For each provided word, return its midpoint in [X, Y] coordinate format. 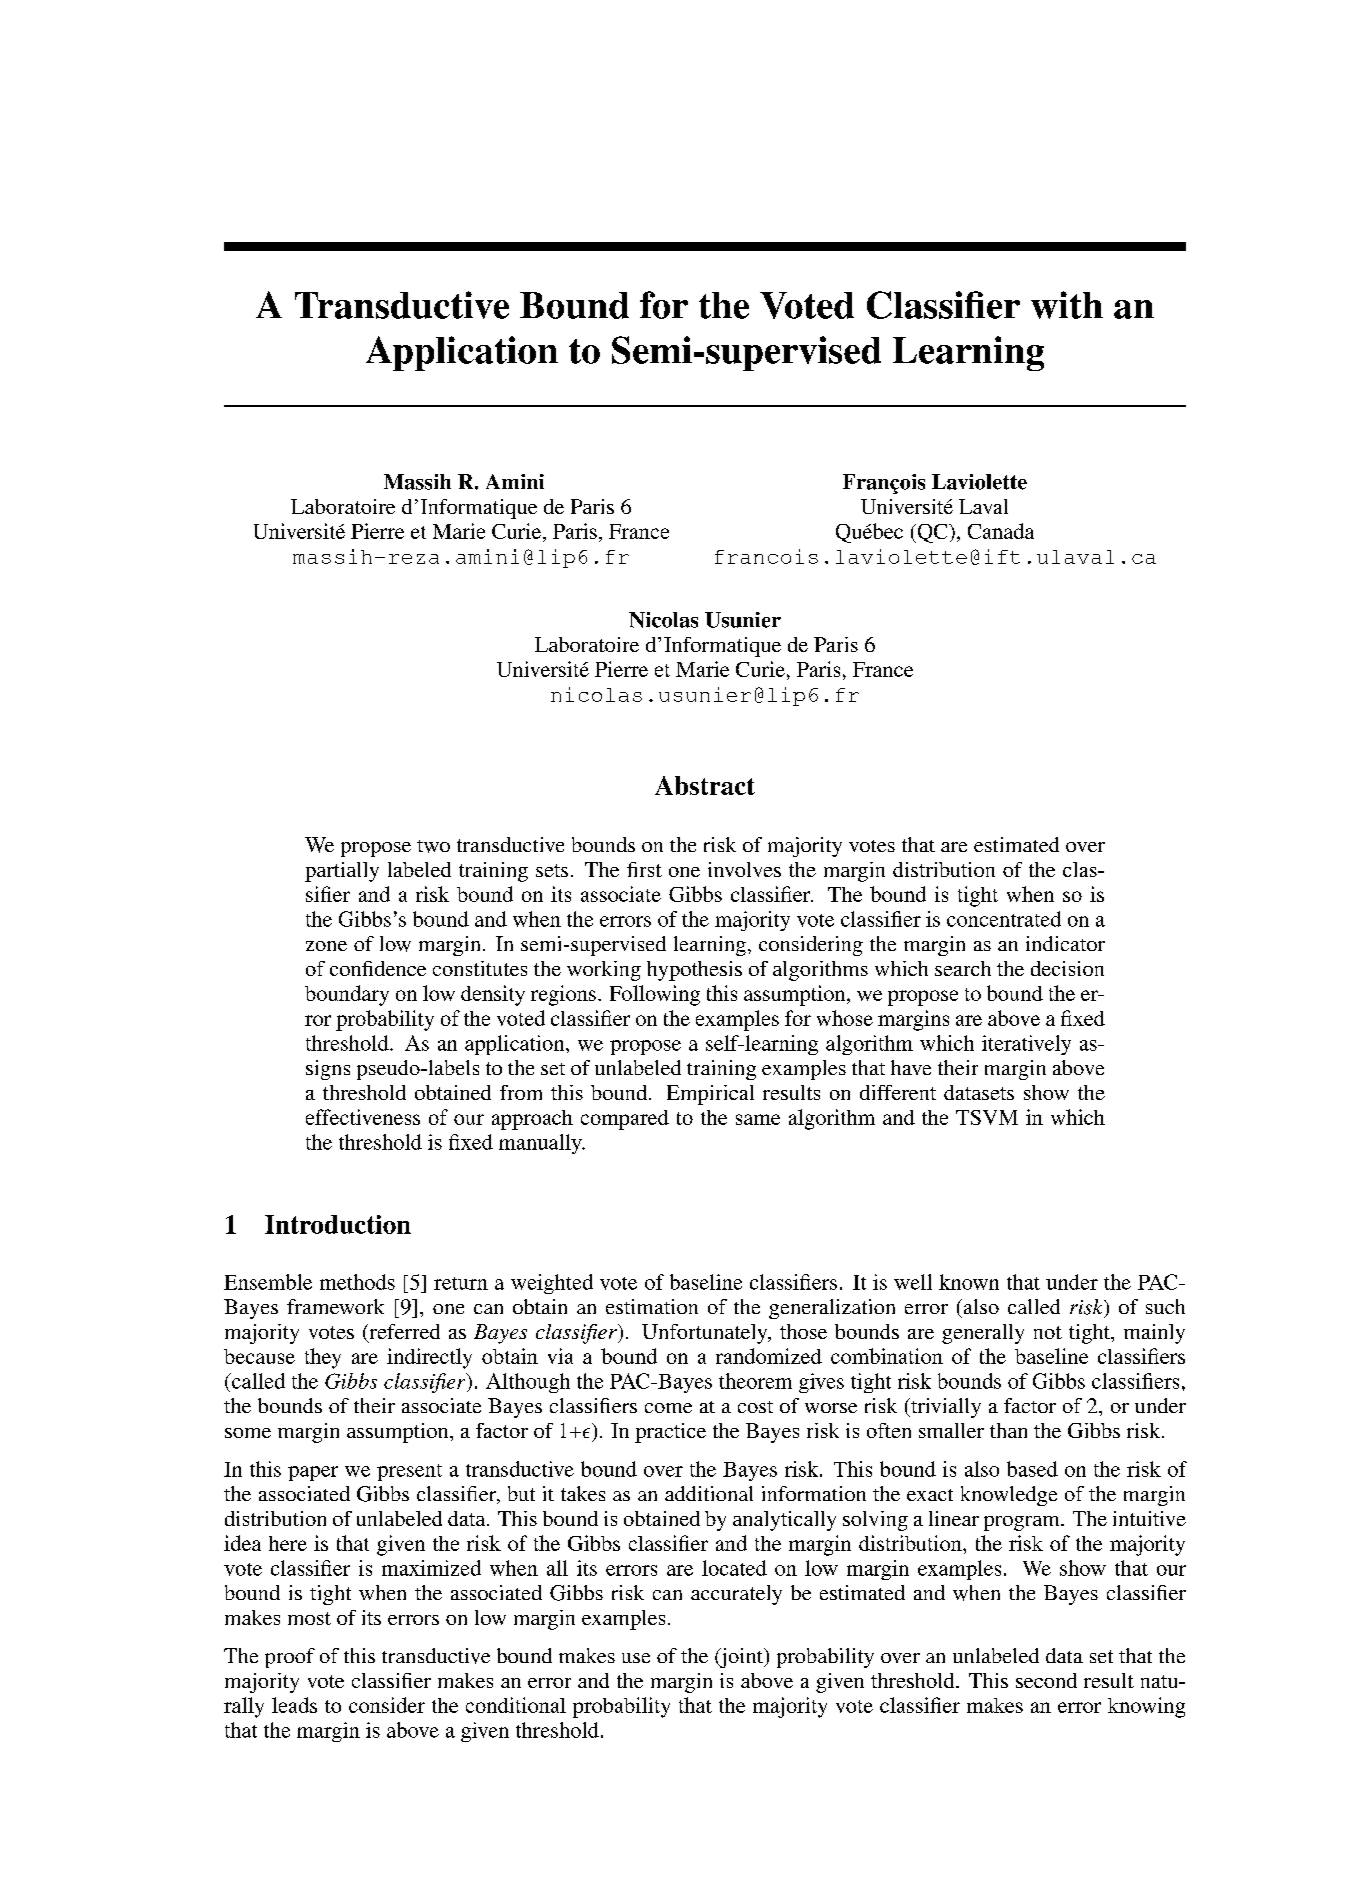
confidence [378, 968]
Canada [1001, 531]
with [1067, 305]
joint [741, 1658]
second [1046, 1680]
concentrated [1004, 919]
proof [290, 1658]
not [1048, 1332]
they [323, 1358]
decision [1067, 968]
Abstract [705, 785]
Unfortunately [706, 1334]
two [433, 846]
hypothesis [694, 971]
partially [342, 872]
